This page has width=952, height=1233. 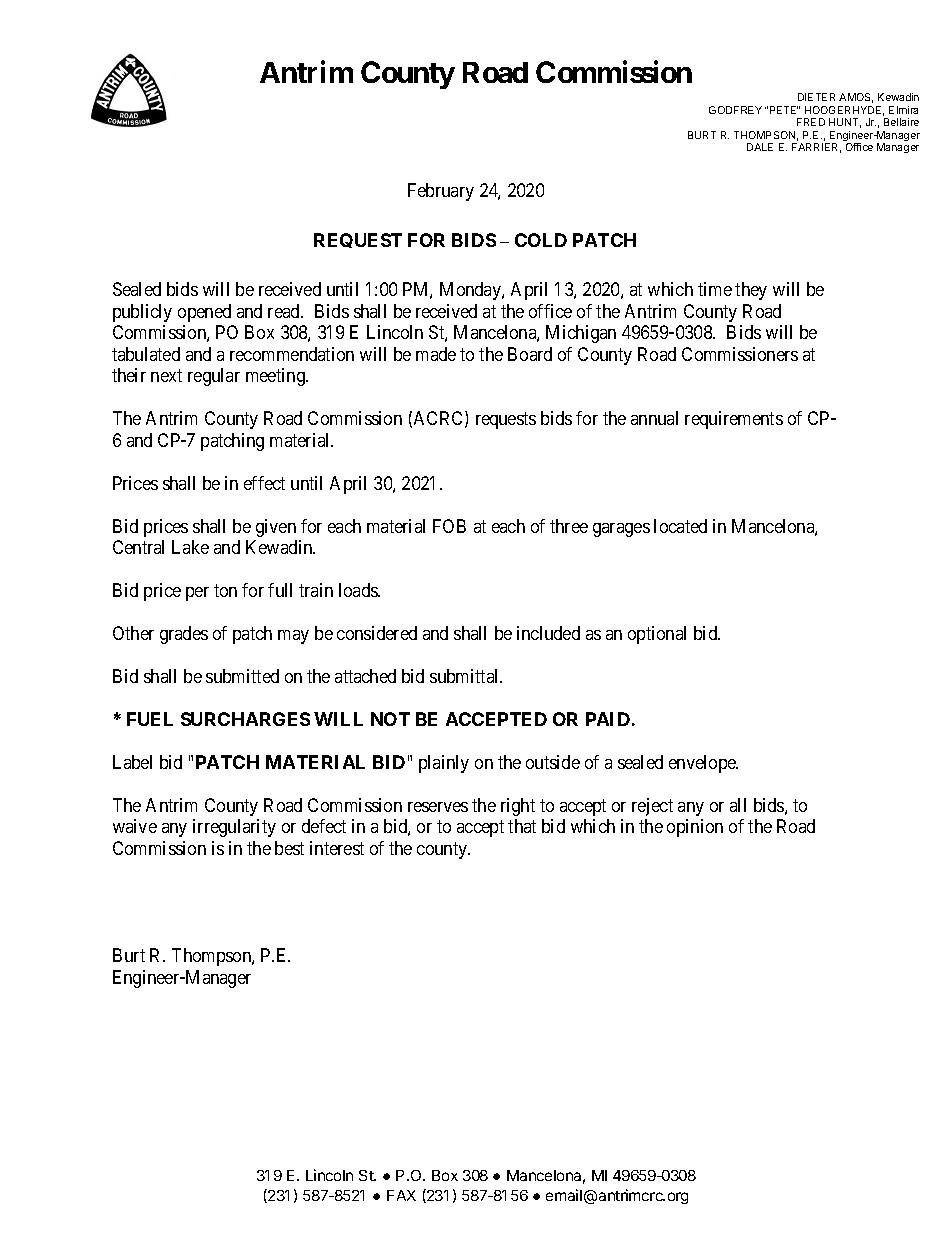 I want to click on grades, so click(x=184, y=635).
